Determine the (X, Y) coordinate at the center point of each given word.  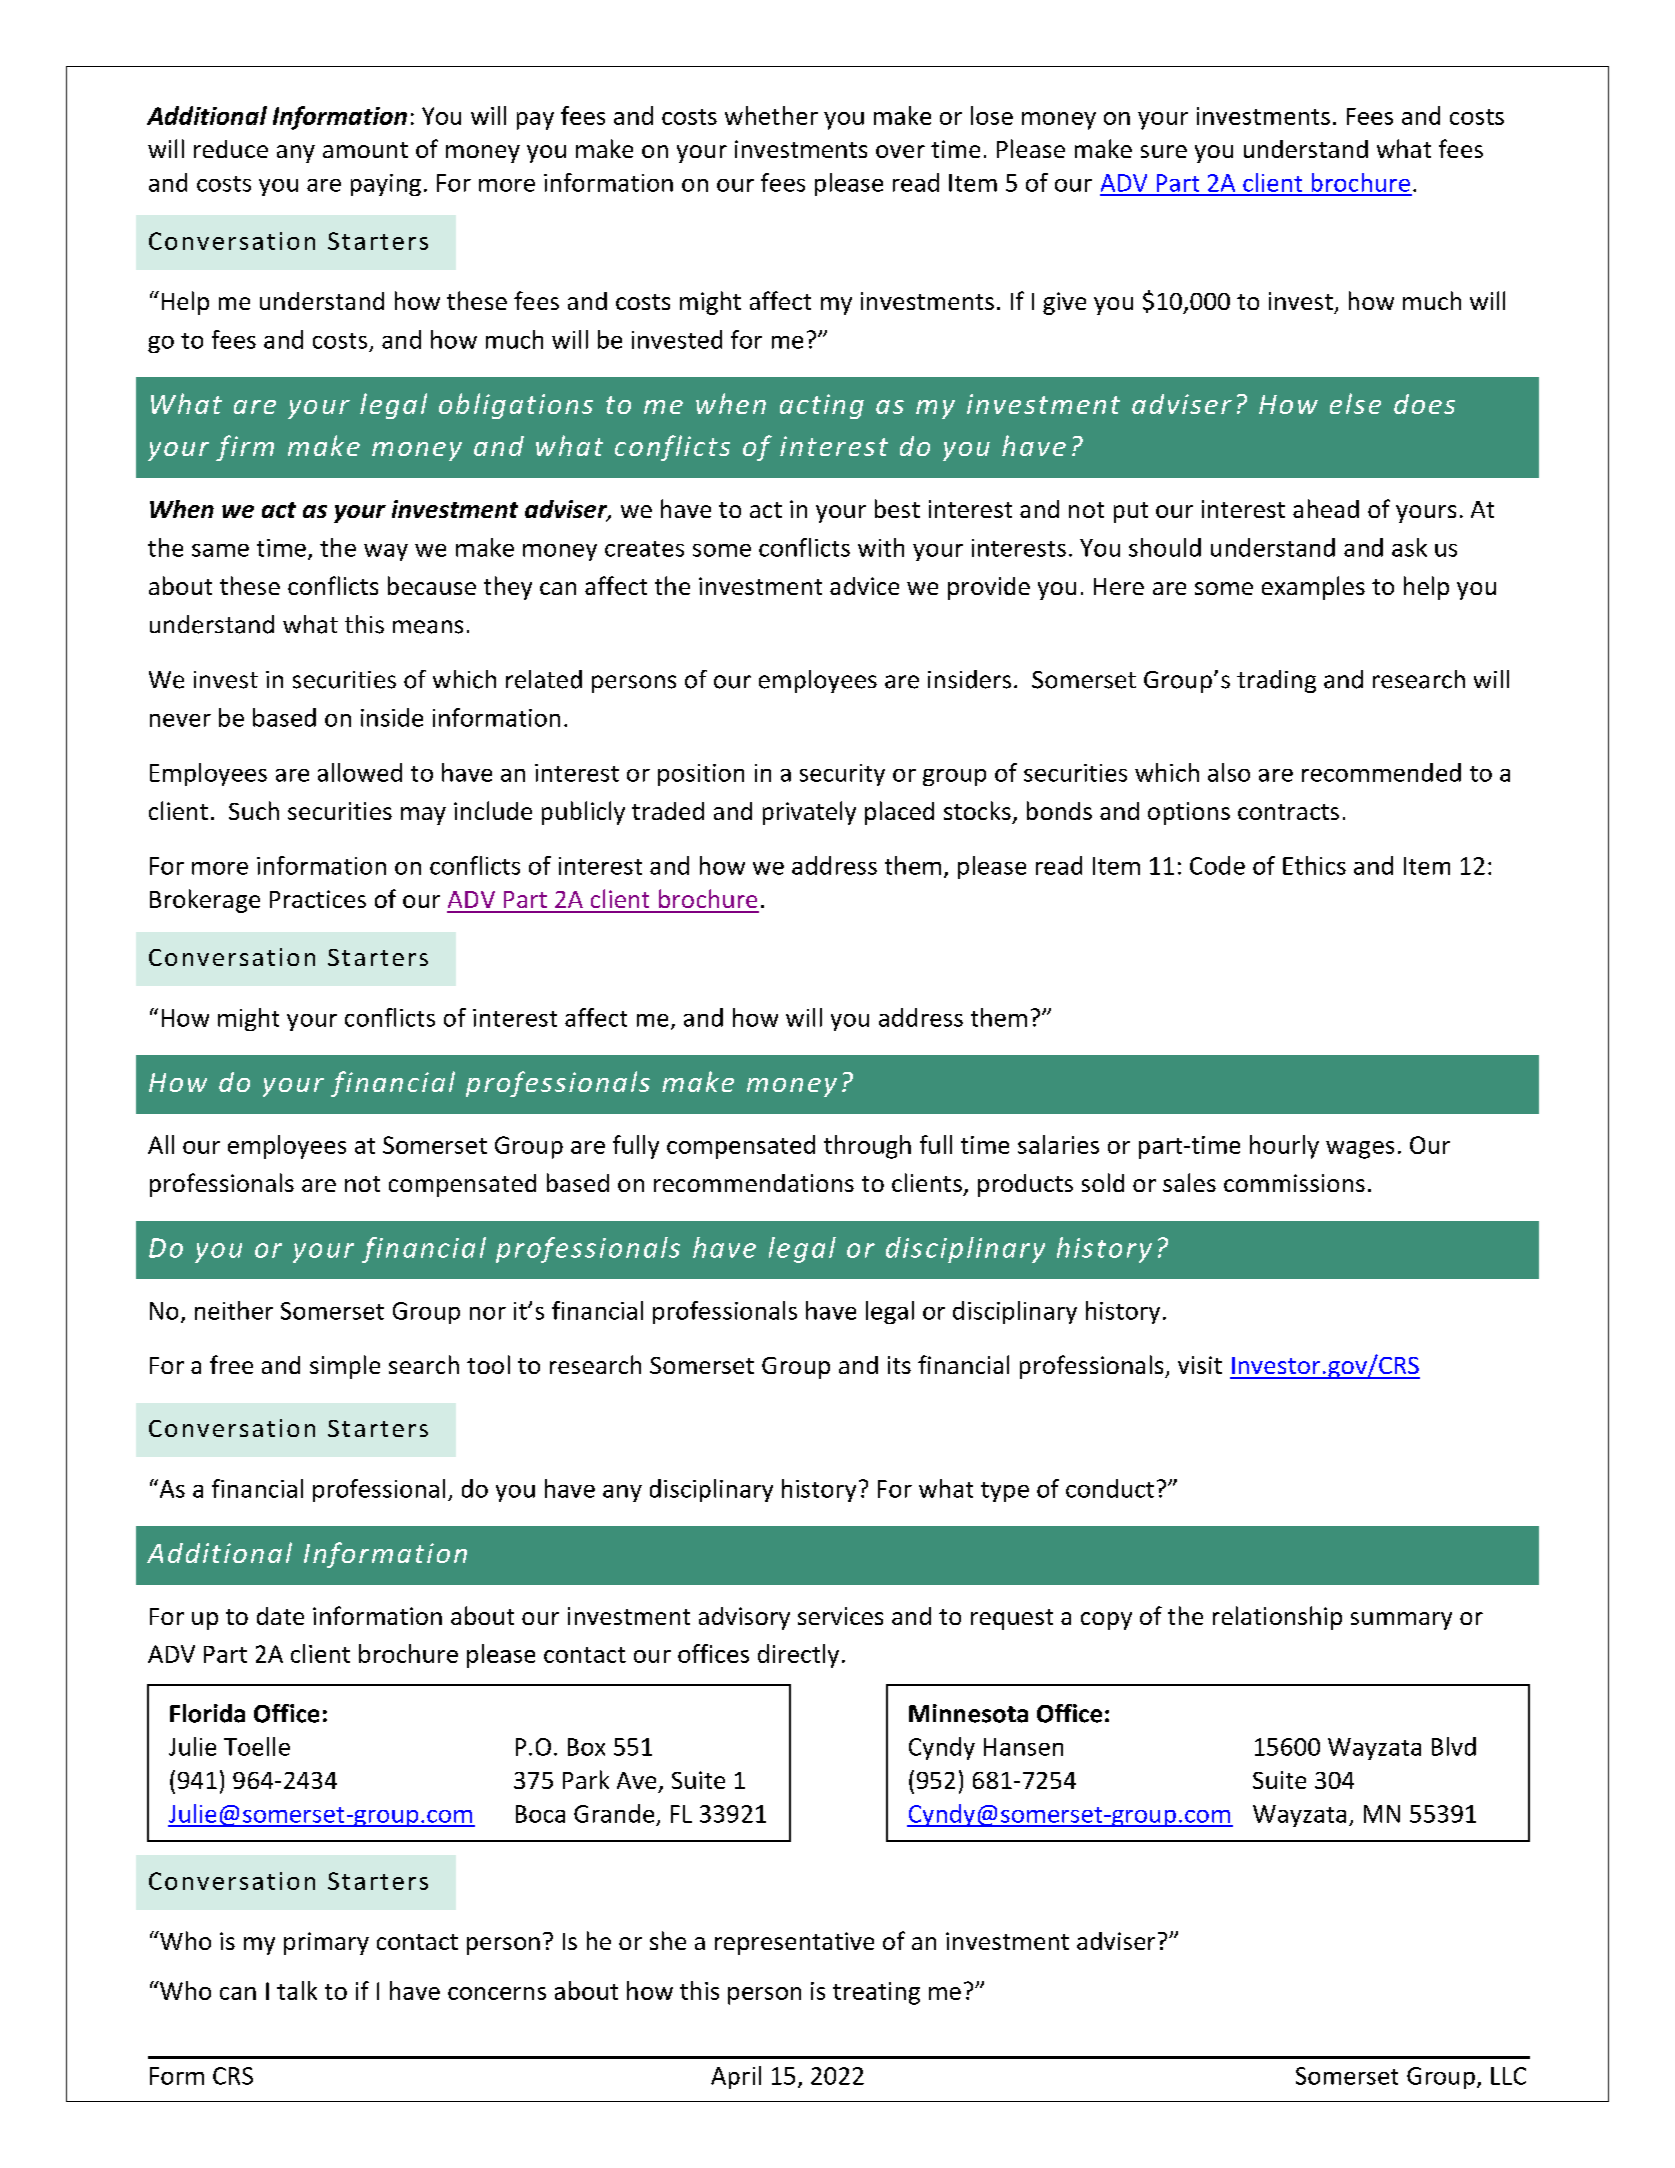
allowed (360, 772)
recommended (1381, 772)
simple (345, 1367)
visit (1200, 1365)
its (899, 1365)
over (900, 151)
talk (297, 1990)
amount (365, 150)
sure (1164, 151)
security (842, 775)
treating (876, 1993)
